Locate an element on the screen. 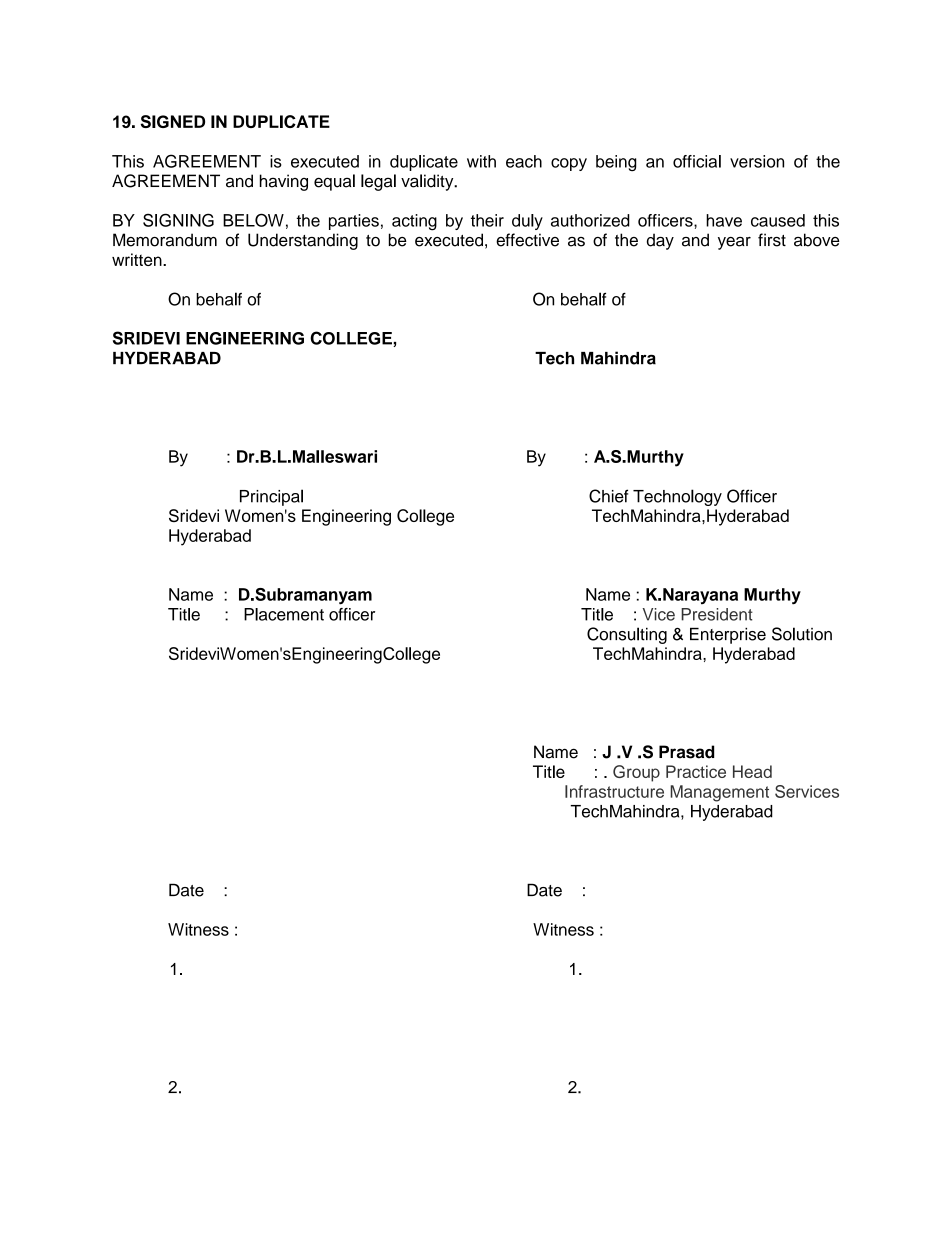 The image size is (952, 1233). effective is located at coordinates (527, 240).
